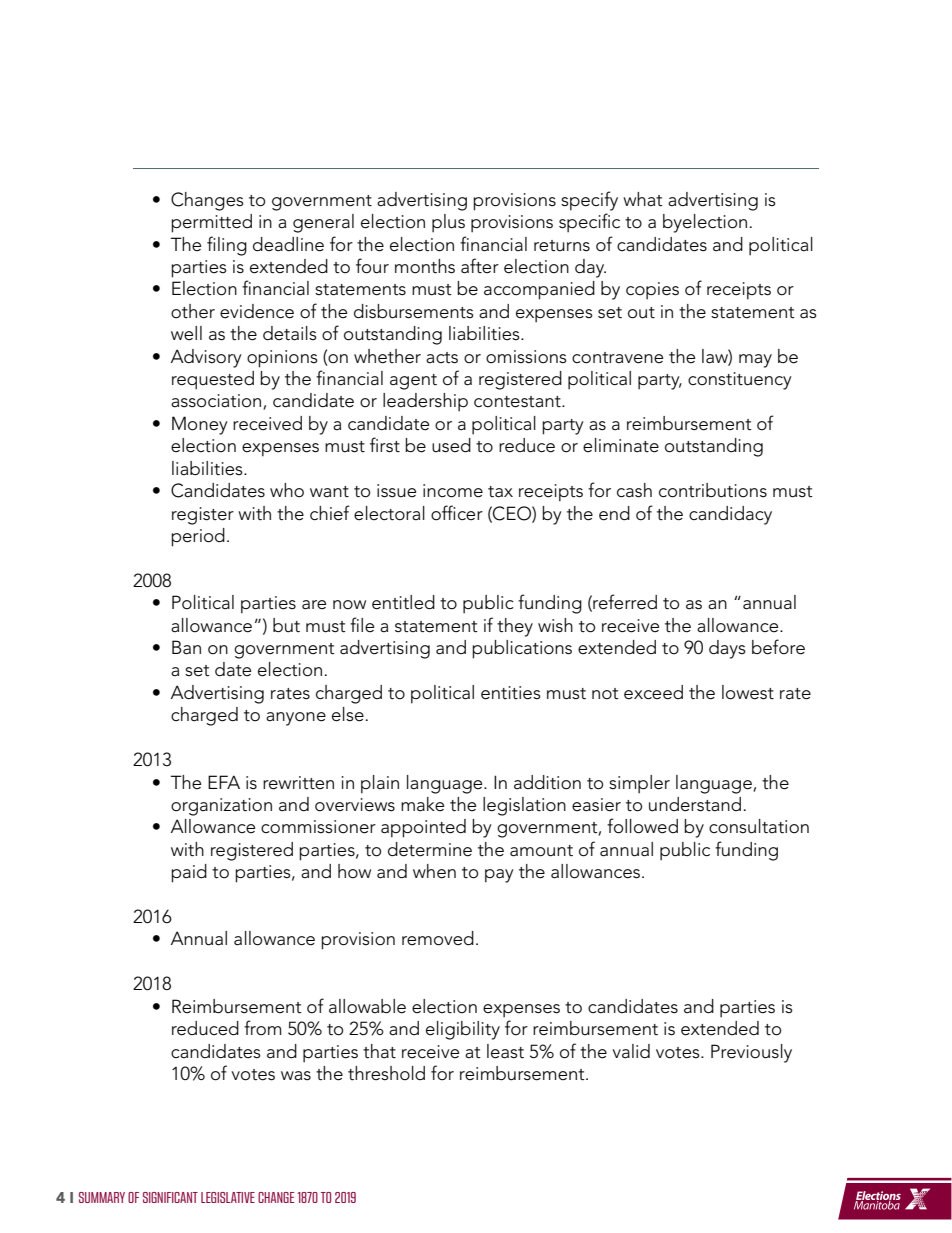 The height and width of the screenshot is (1233, 952). Describe the element at coordinates (189, 873) in the screenshot. I see `paid` at that location.
